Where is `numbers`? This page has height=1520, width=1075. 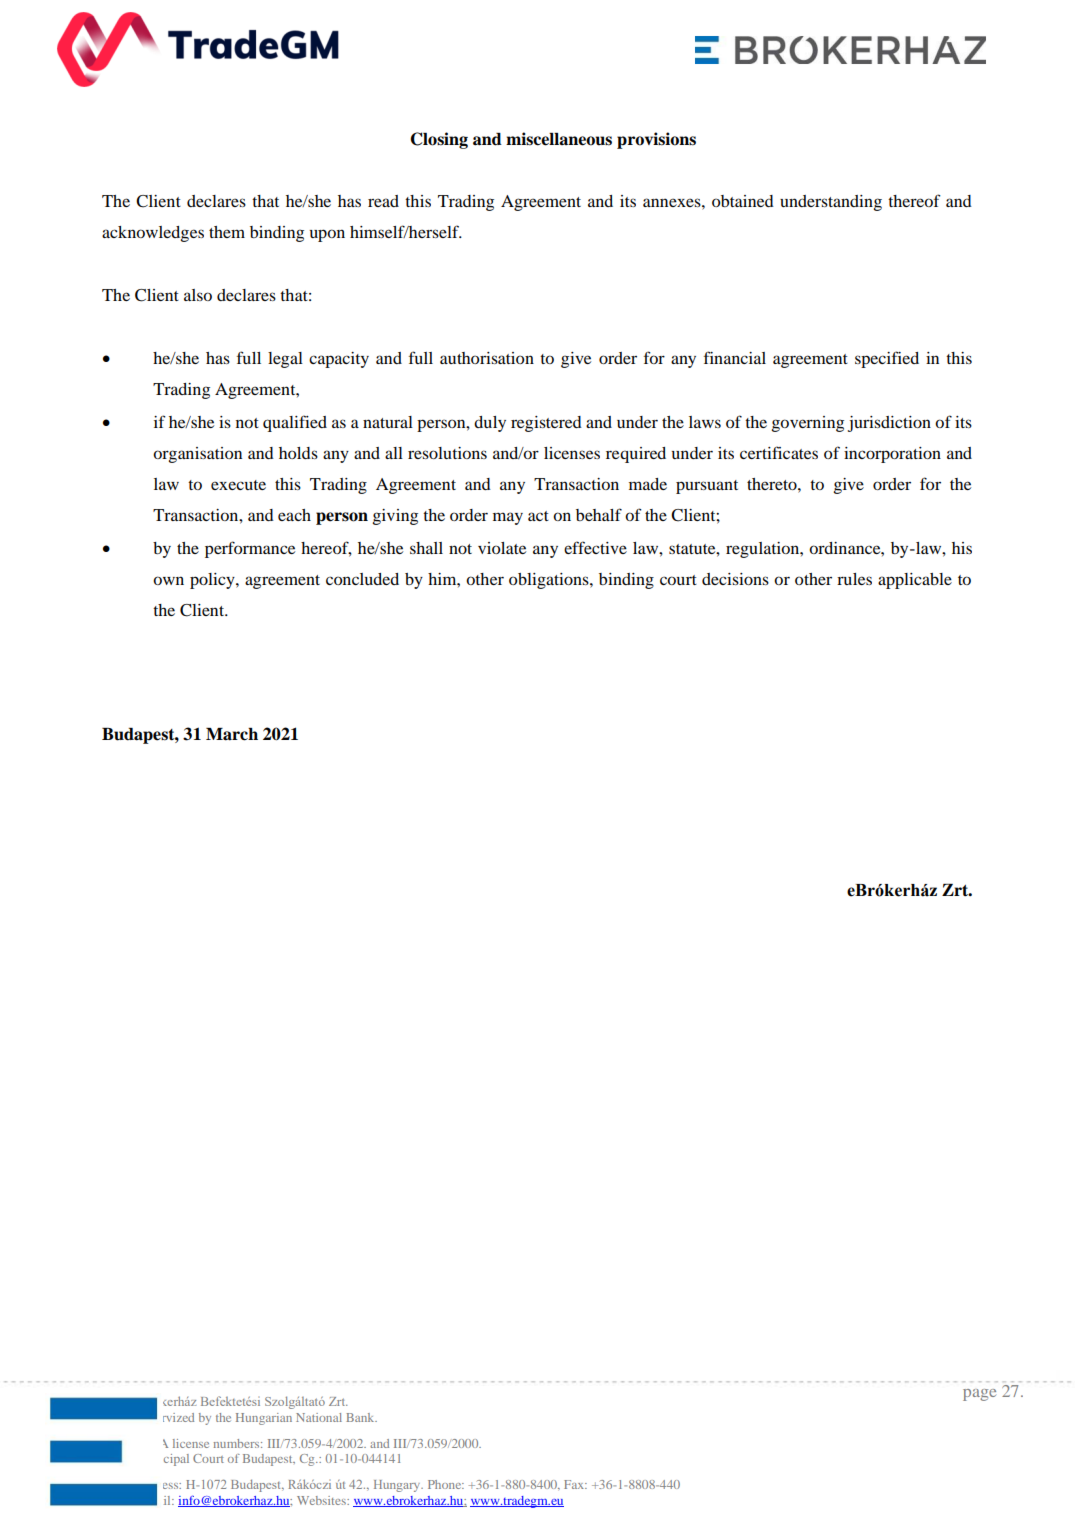
numbers is located at coordinates (238, 1443).
